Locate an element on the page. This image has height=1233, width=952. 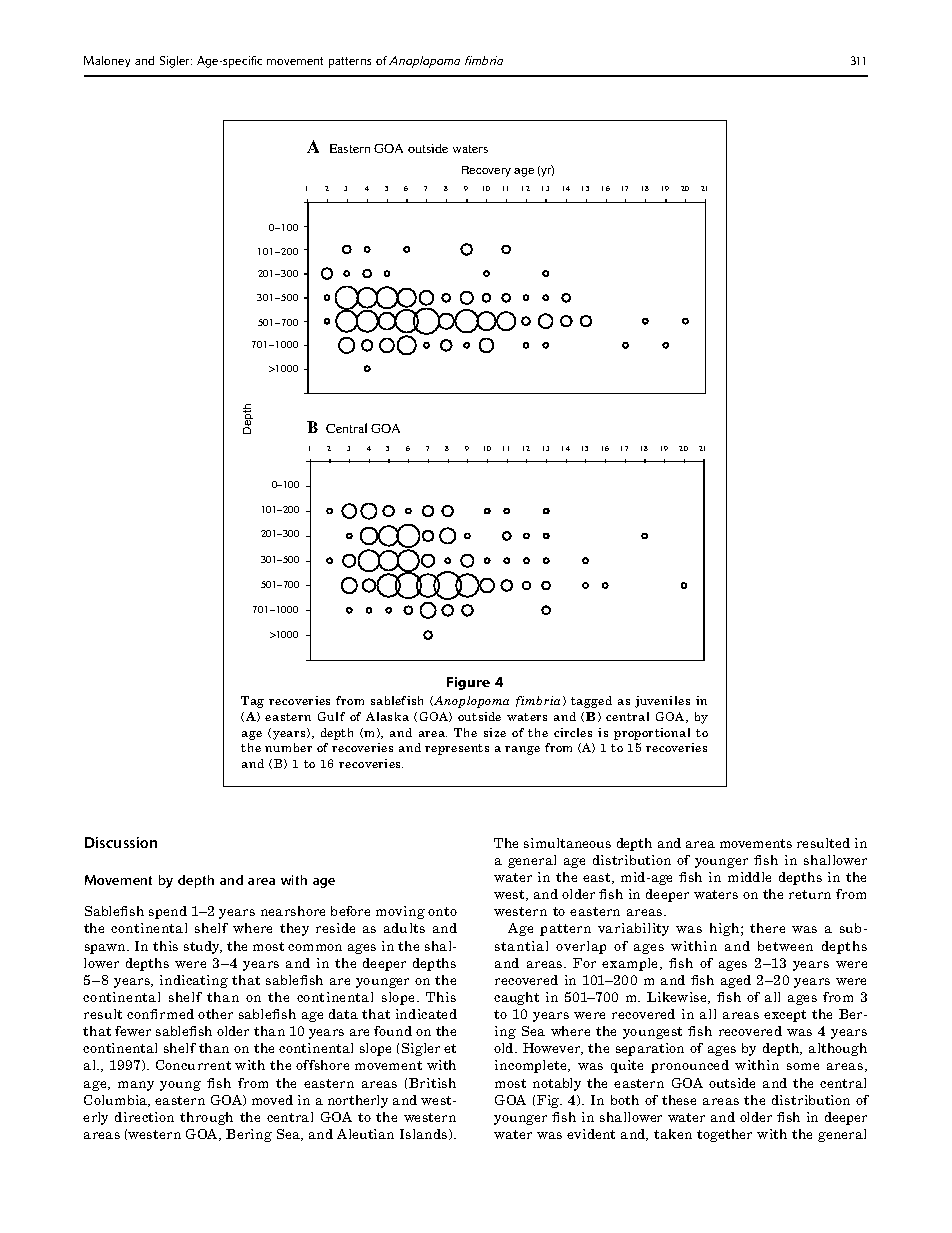
proportional is located at coordinates (652, 734).
